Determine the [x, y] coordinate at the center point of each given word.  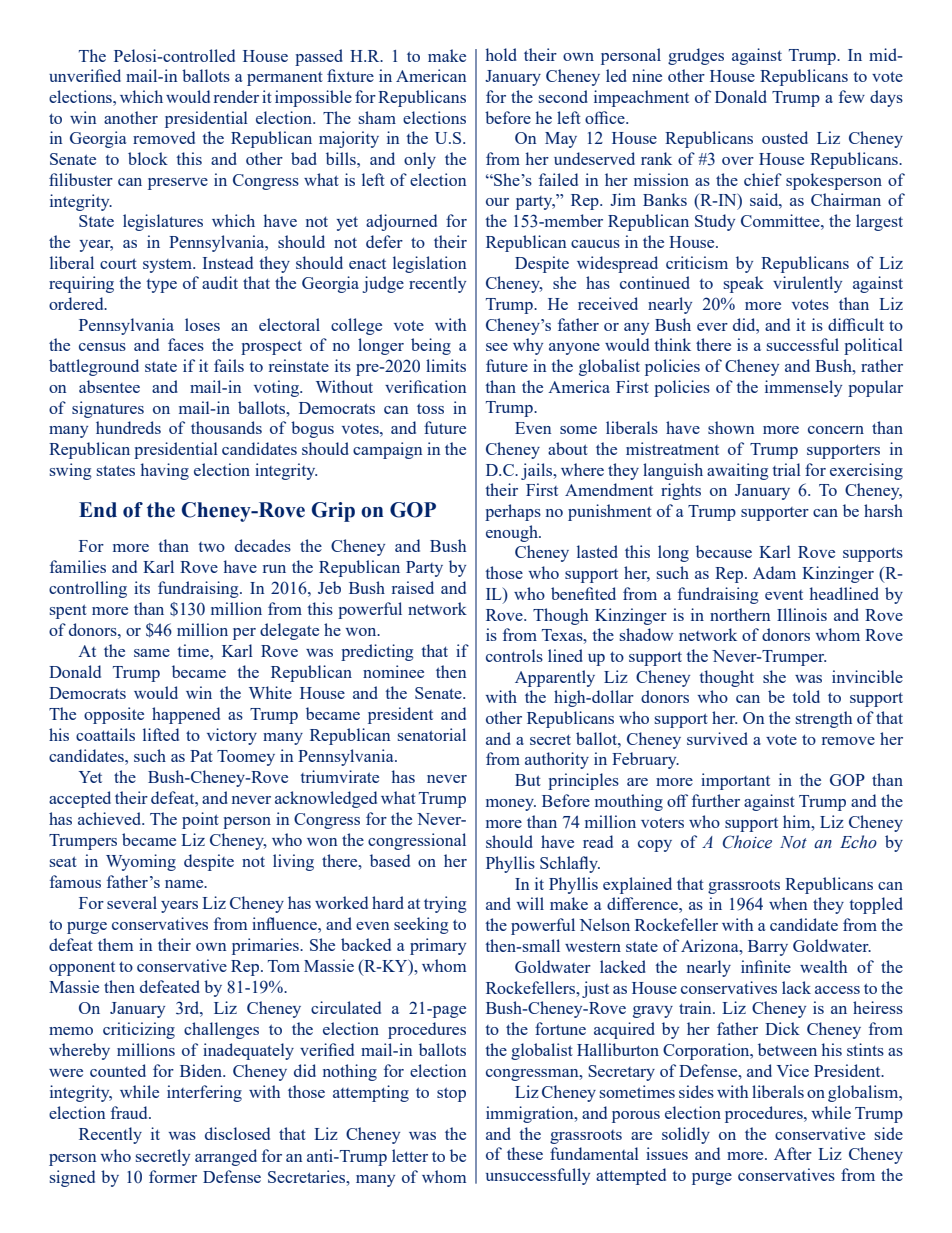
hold [501, 54]
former [173, 1176]
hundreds [128, 427]
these [525, 1153]
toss [430, 408]
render [236, 96]
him [798, 821]
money [511, 805]
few [852, 96]
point [200, 820]
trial [786, 469]
